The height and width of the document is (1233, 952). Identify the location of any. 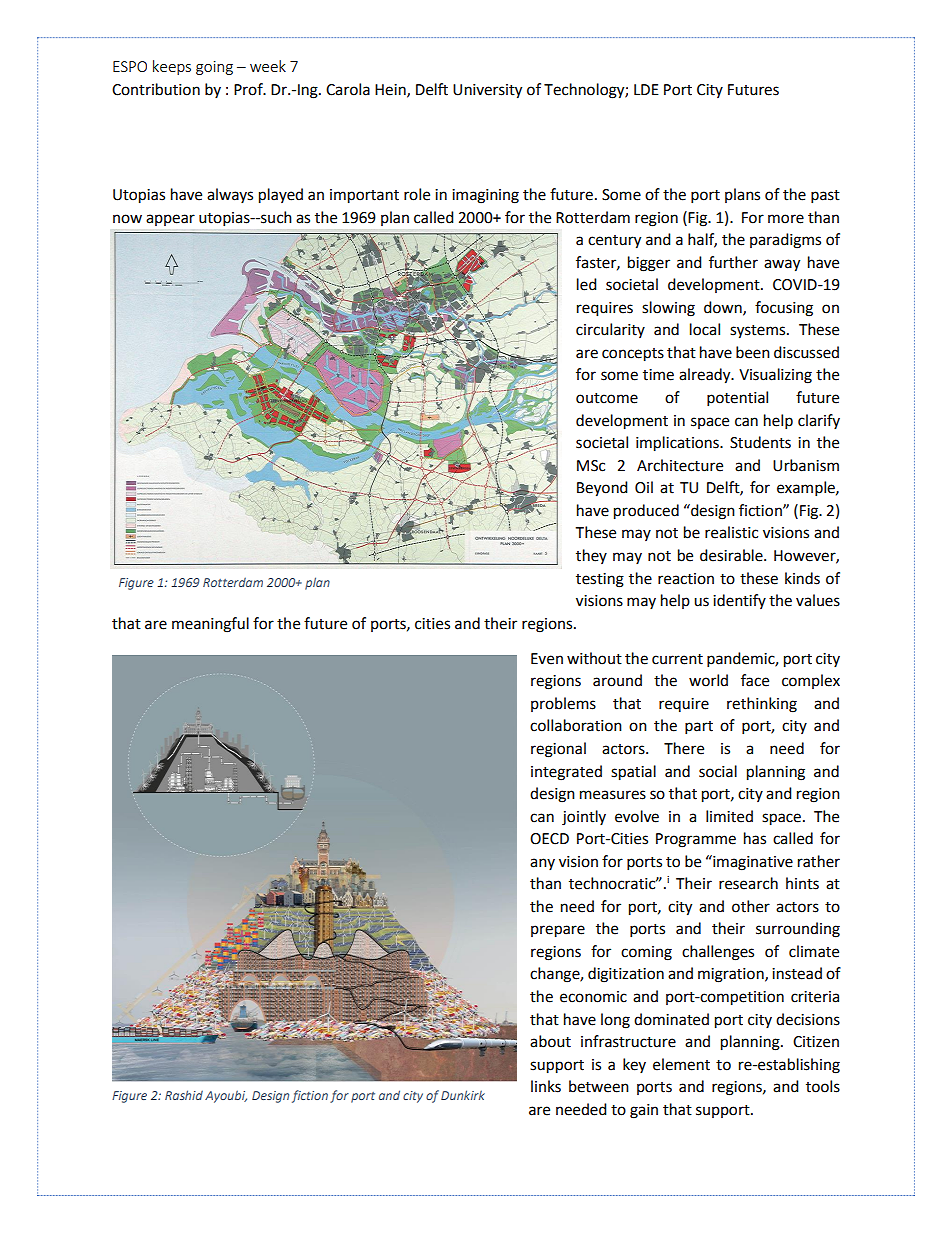
(542, 864).
